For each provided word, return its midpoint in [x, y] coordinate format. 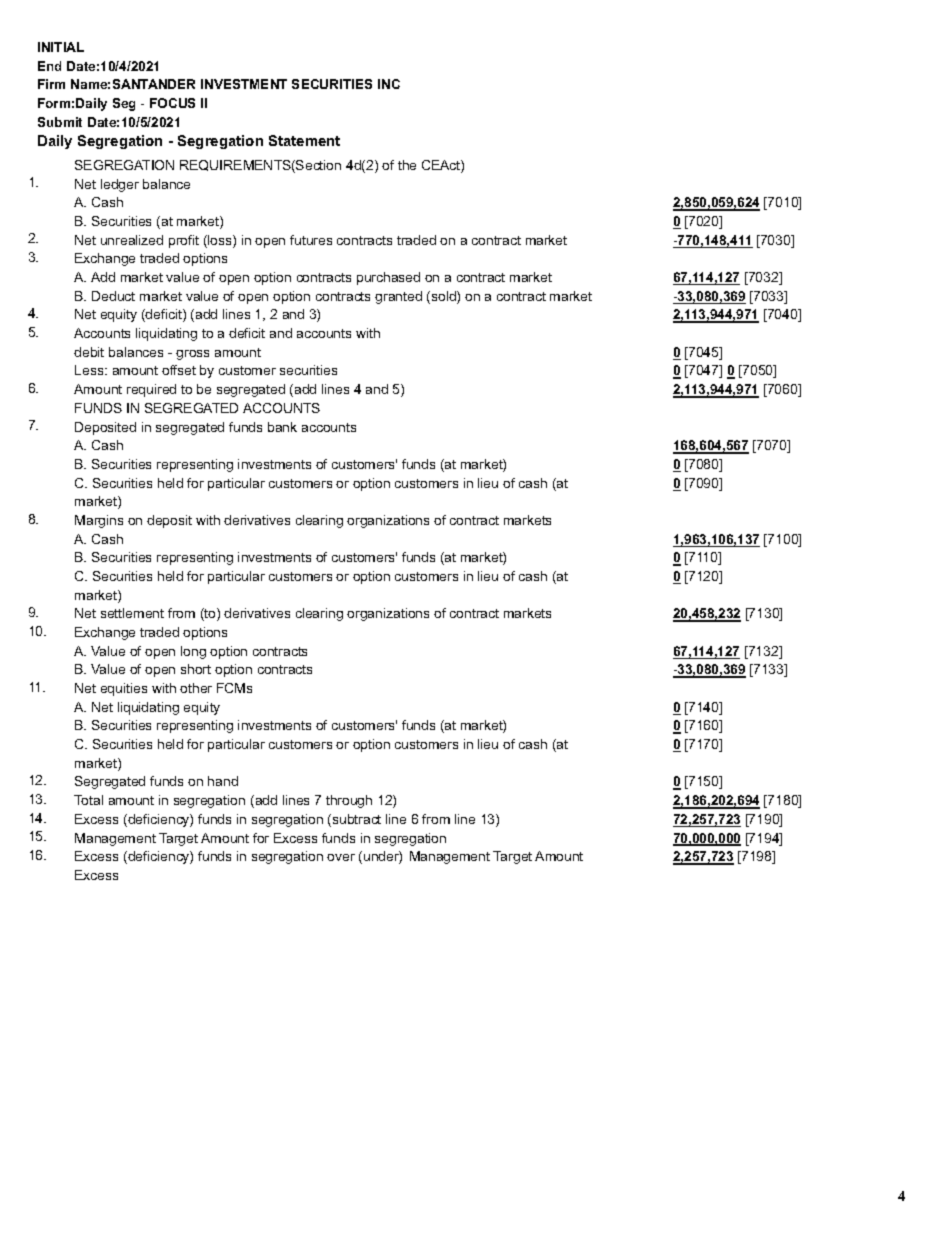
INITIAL [61, 47]
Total [88, 800]
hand [223, 781]
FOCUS [172, 103]
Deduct [113, 296]
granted [398, 297]
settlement [132, 613]
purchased [388, 278]
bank [282, 427]
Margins [99, 521]
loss [220, 241]
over [341, 857]
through [349, 801]
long [193, 652]
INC [389, 84]
